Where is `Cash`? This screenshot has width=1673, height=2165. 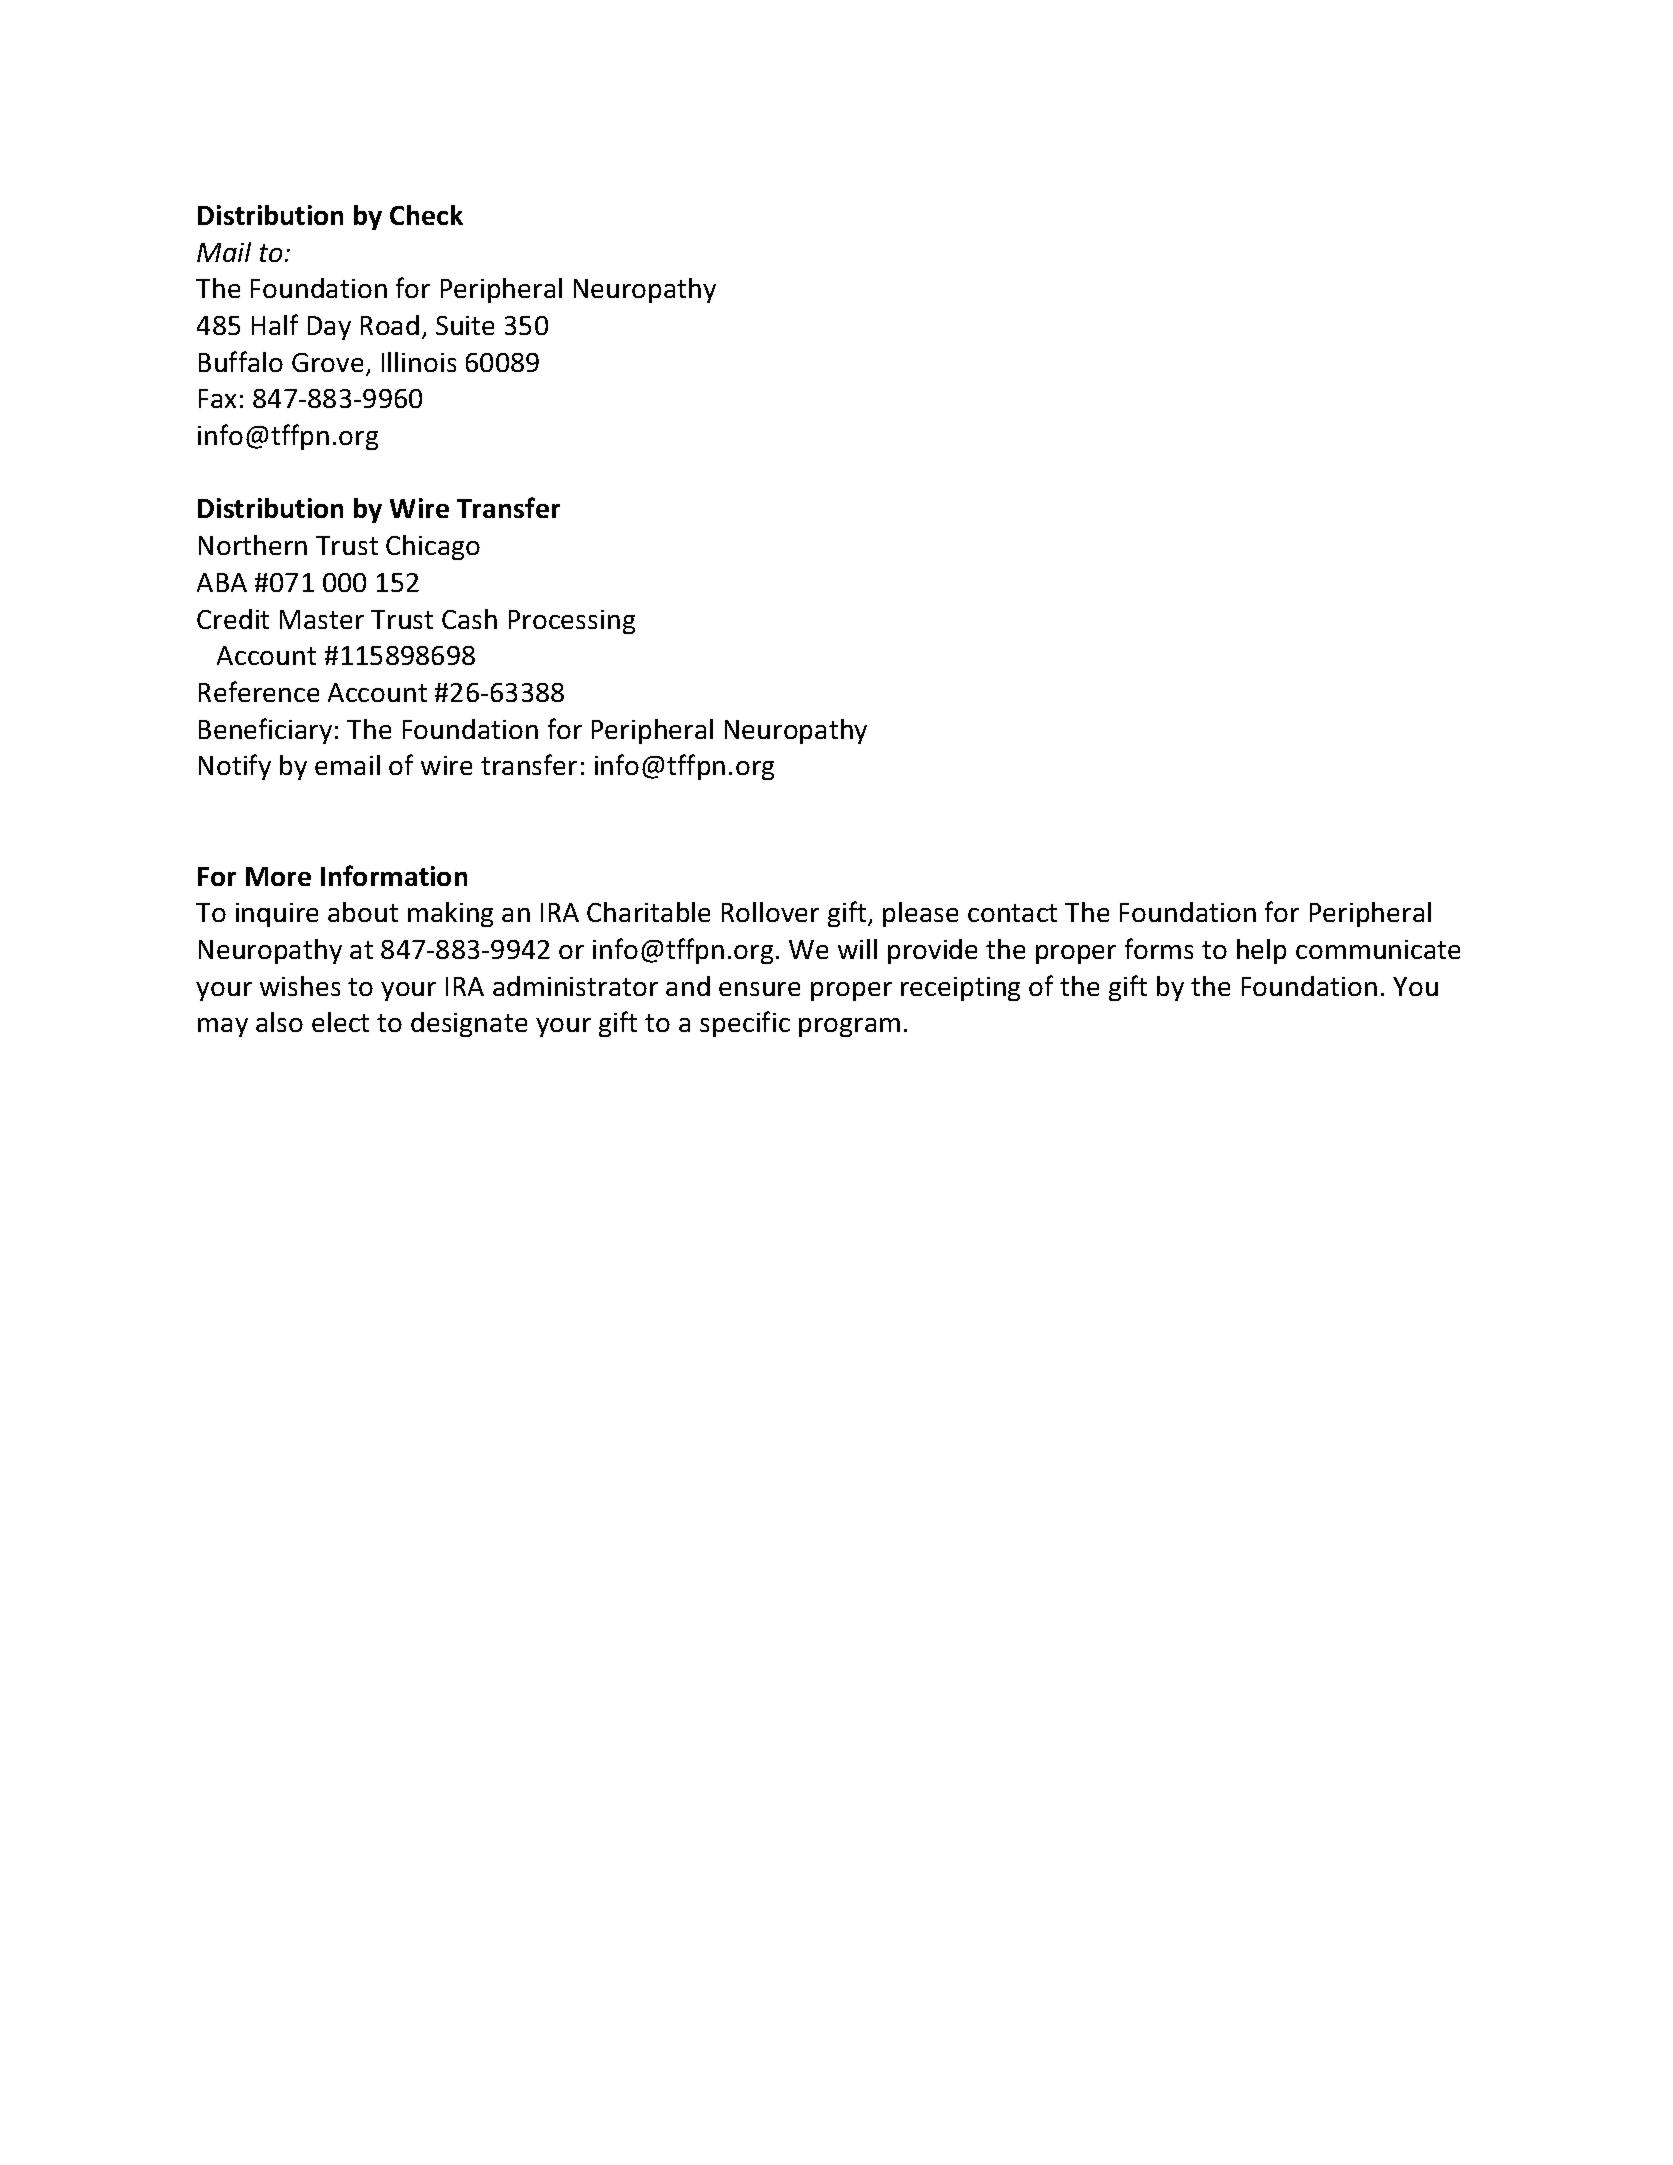
Cash is located at coordinates (469, 619).
